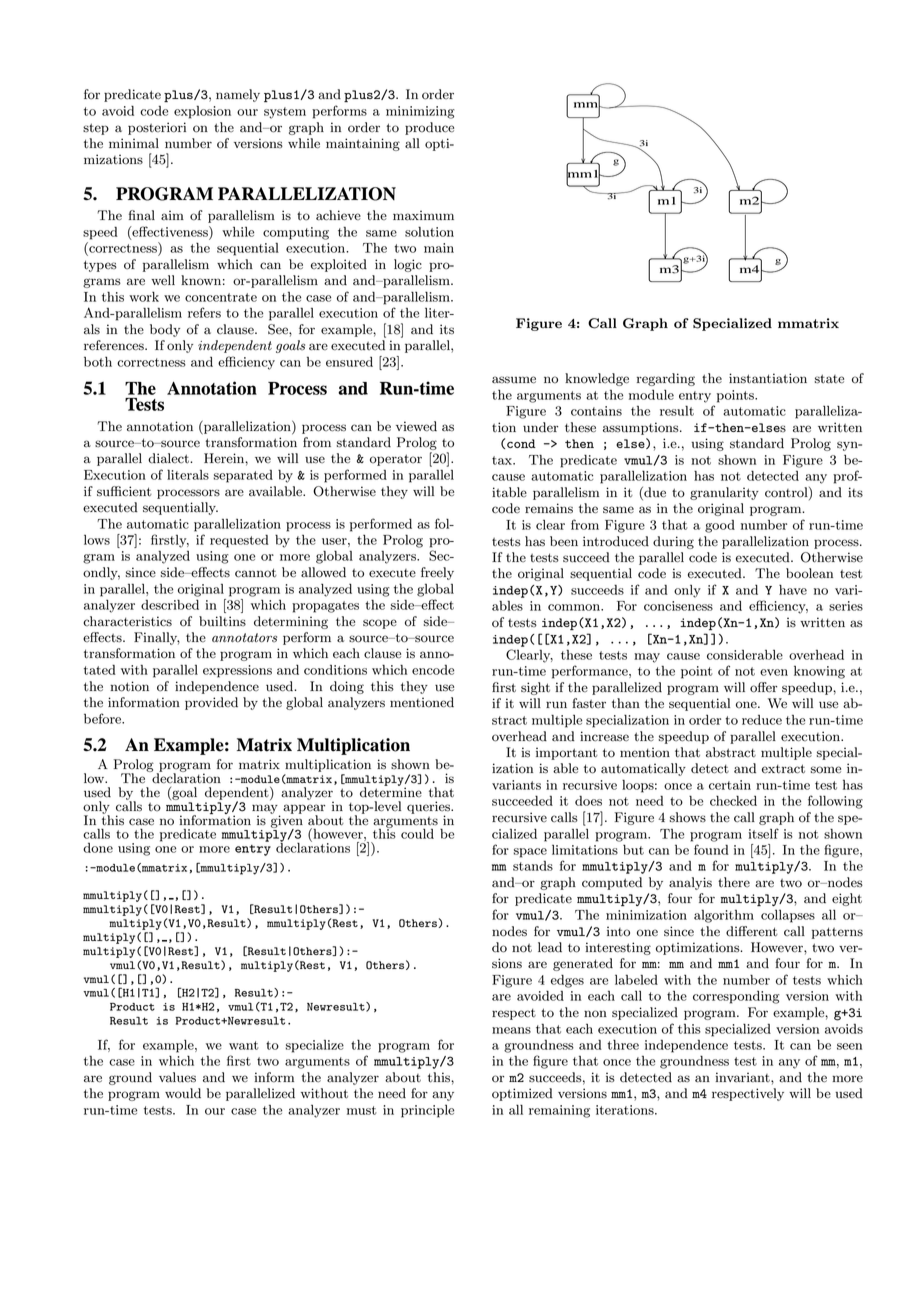 This document has height=1308, width=924. What do you see at coordinates (202, 112) in the document?
I see `explosion` at bounding box center [202, 112].
